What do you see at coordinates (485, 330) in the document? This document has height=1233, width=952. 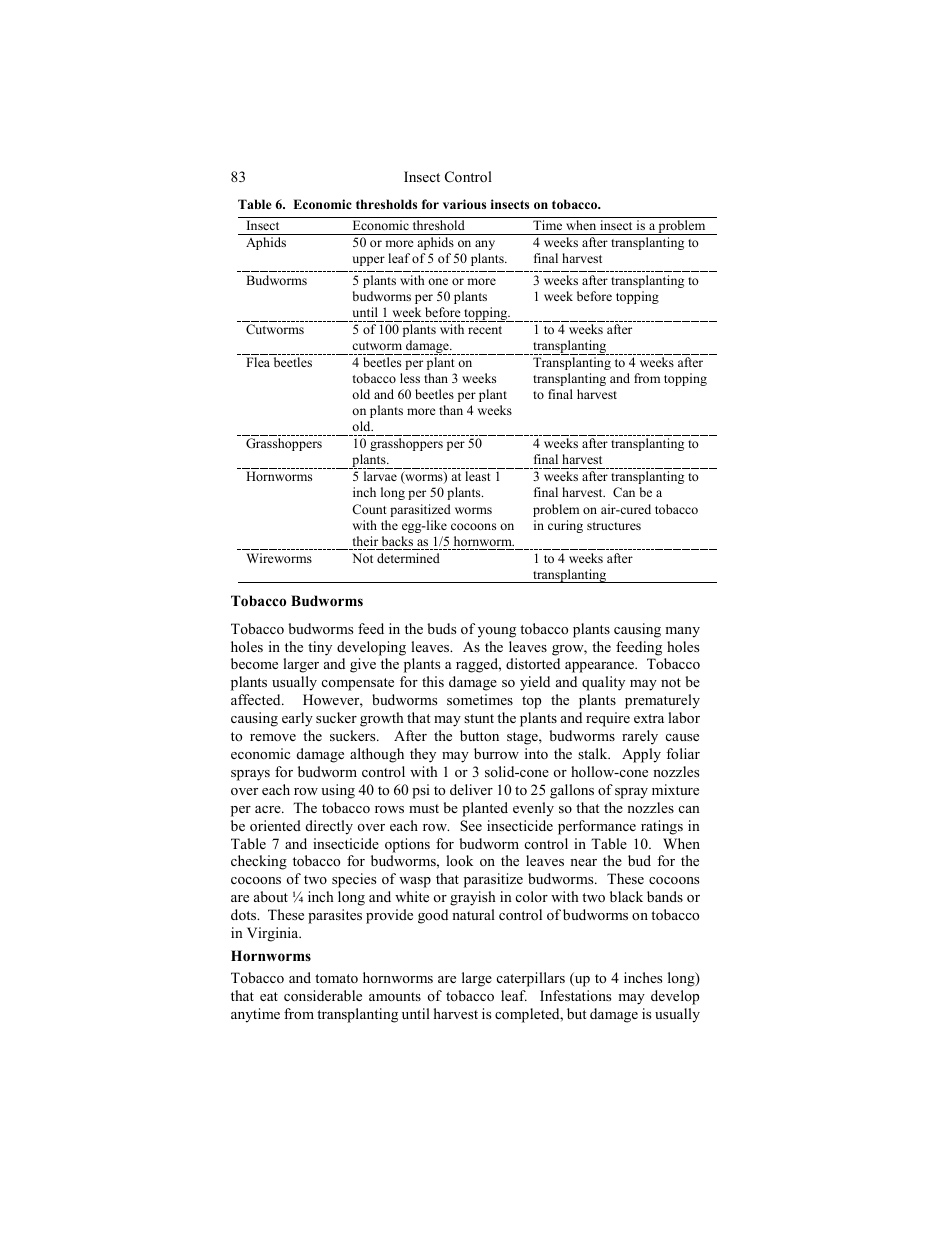 I see `recent` at bounding box center [485, 330].
